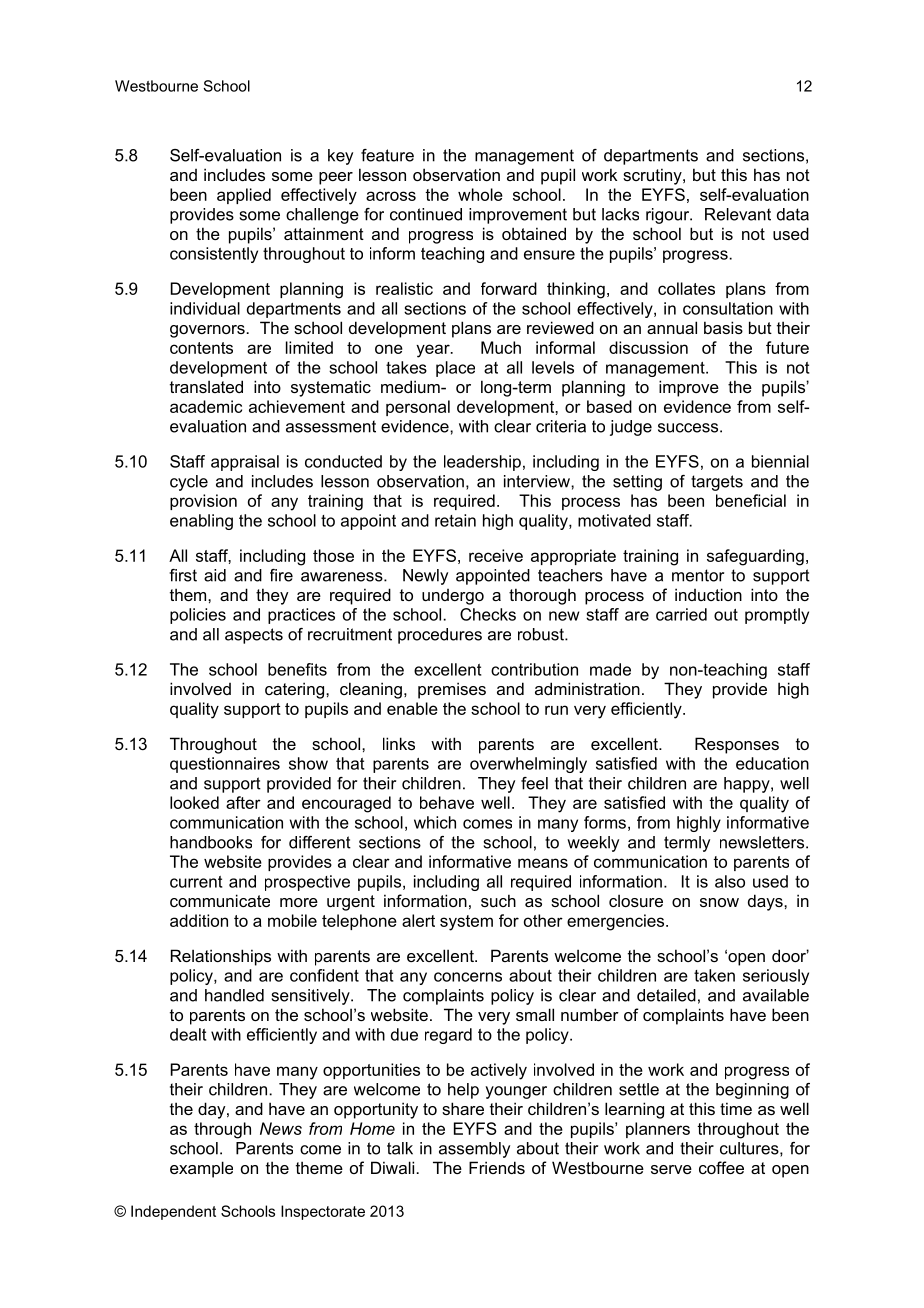 This screenshot has width=924, height=1308. What do you see at coordinates (201, 1169) in the screenshot?
I see `example` at bounding box center [201, 1169].
